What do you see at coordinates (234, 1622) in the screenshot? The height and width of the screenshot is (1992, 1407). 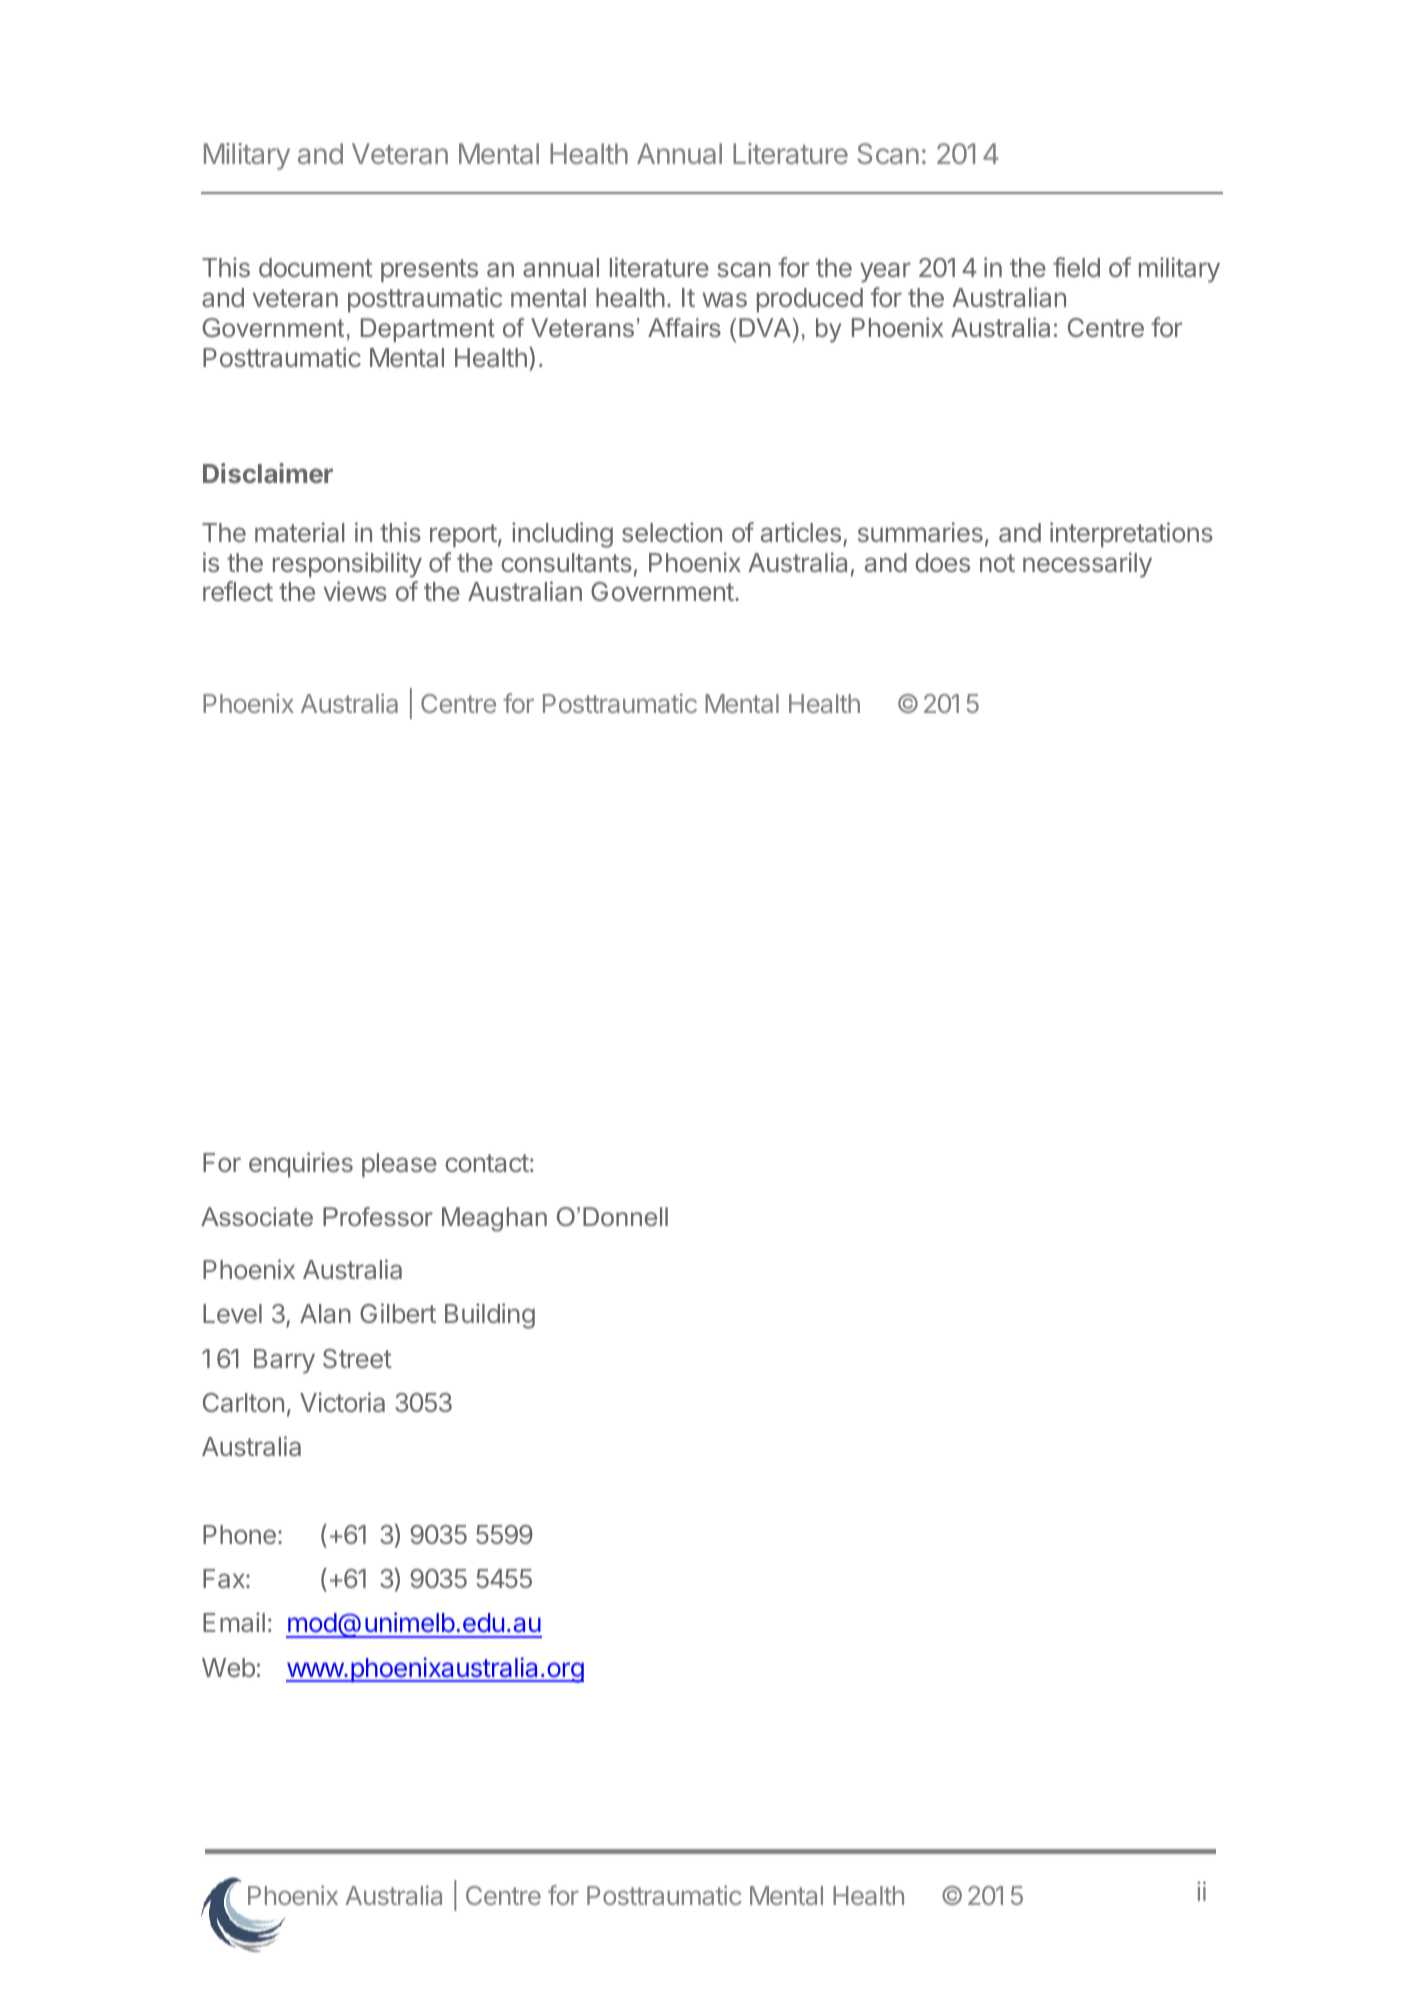 I see `Email` at bounding box center [234, 1622].
